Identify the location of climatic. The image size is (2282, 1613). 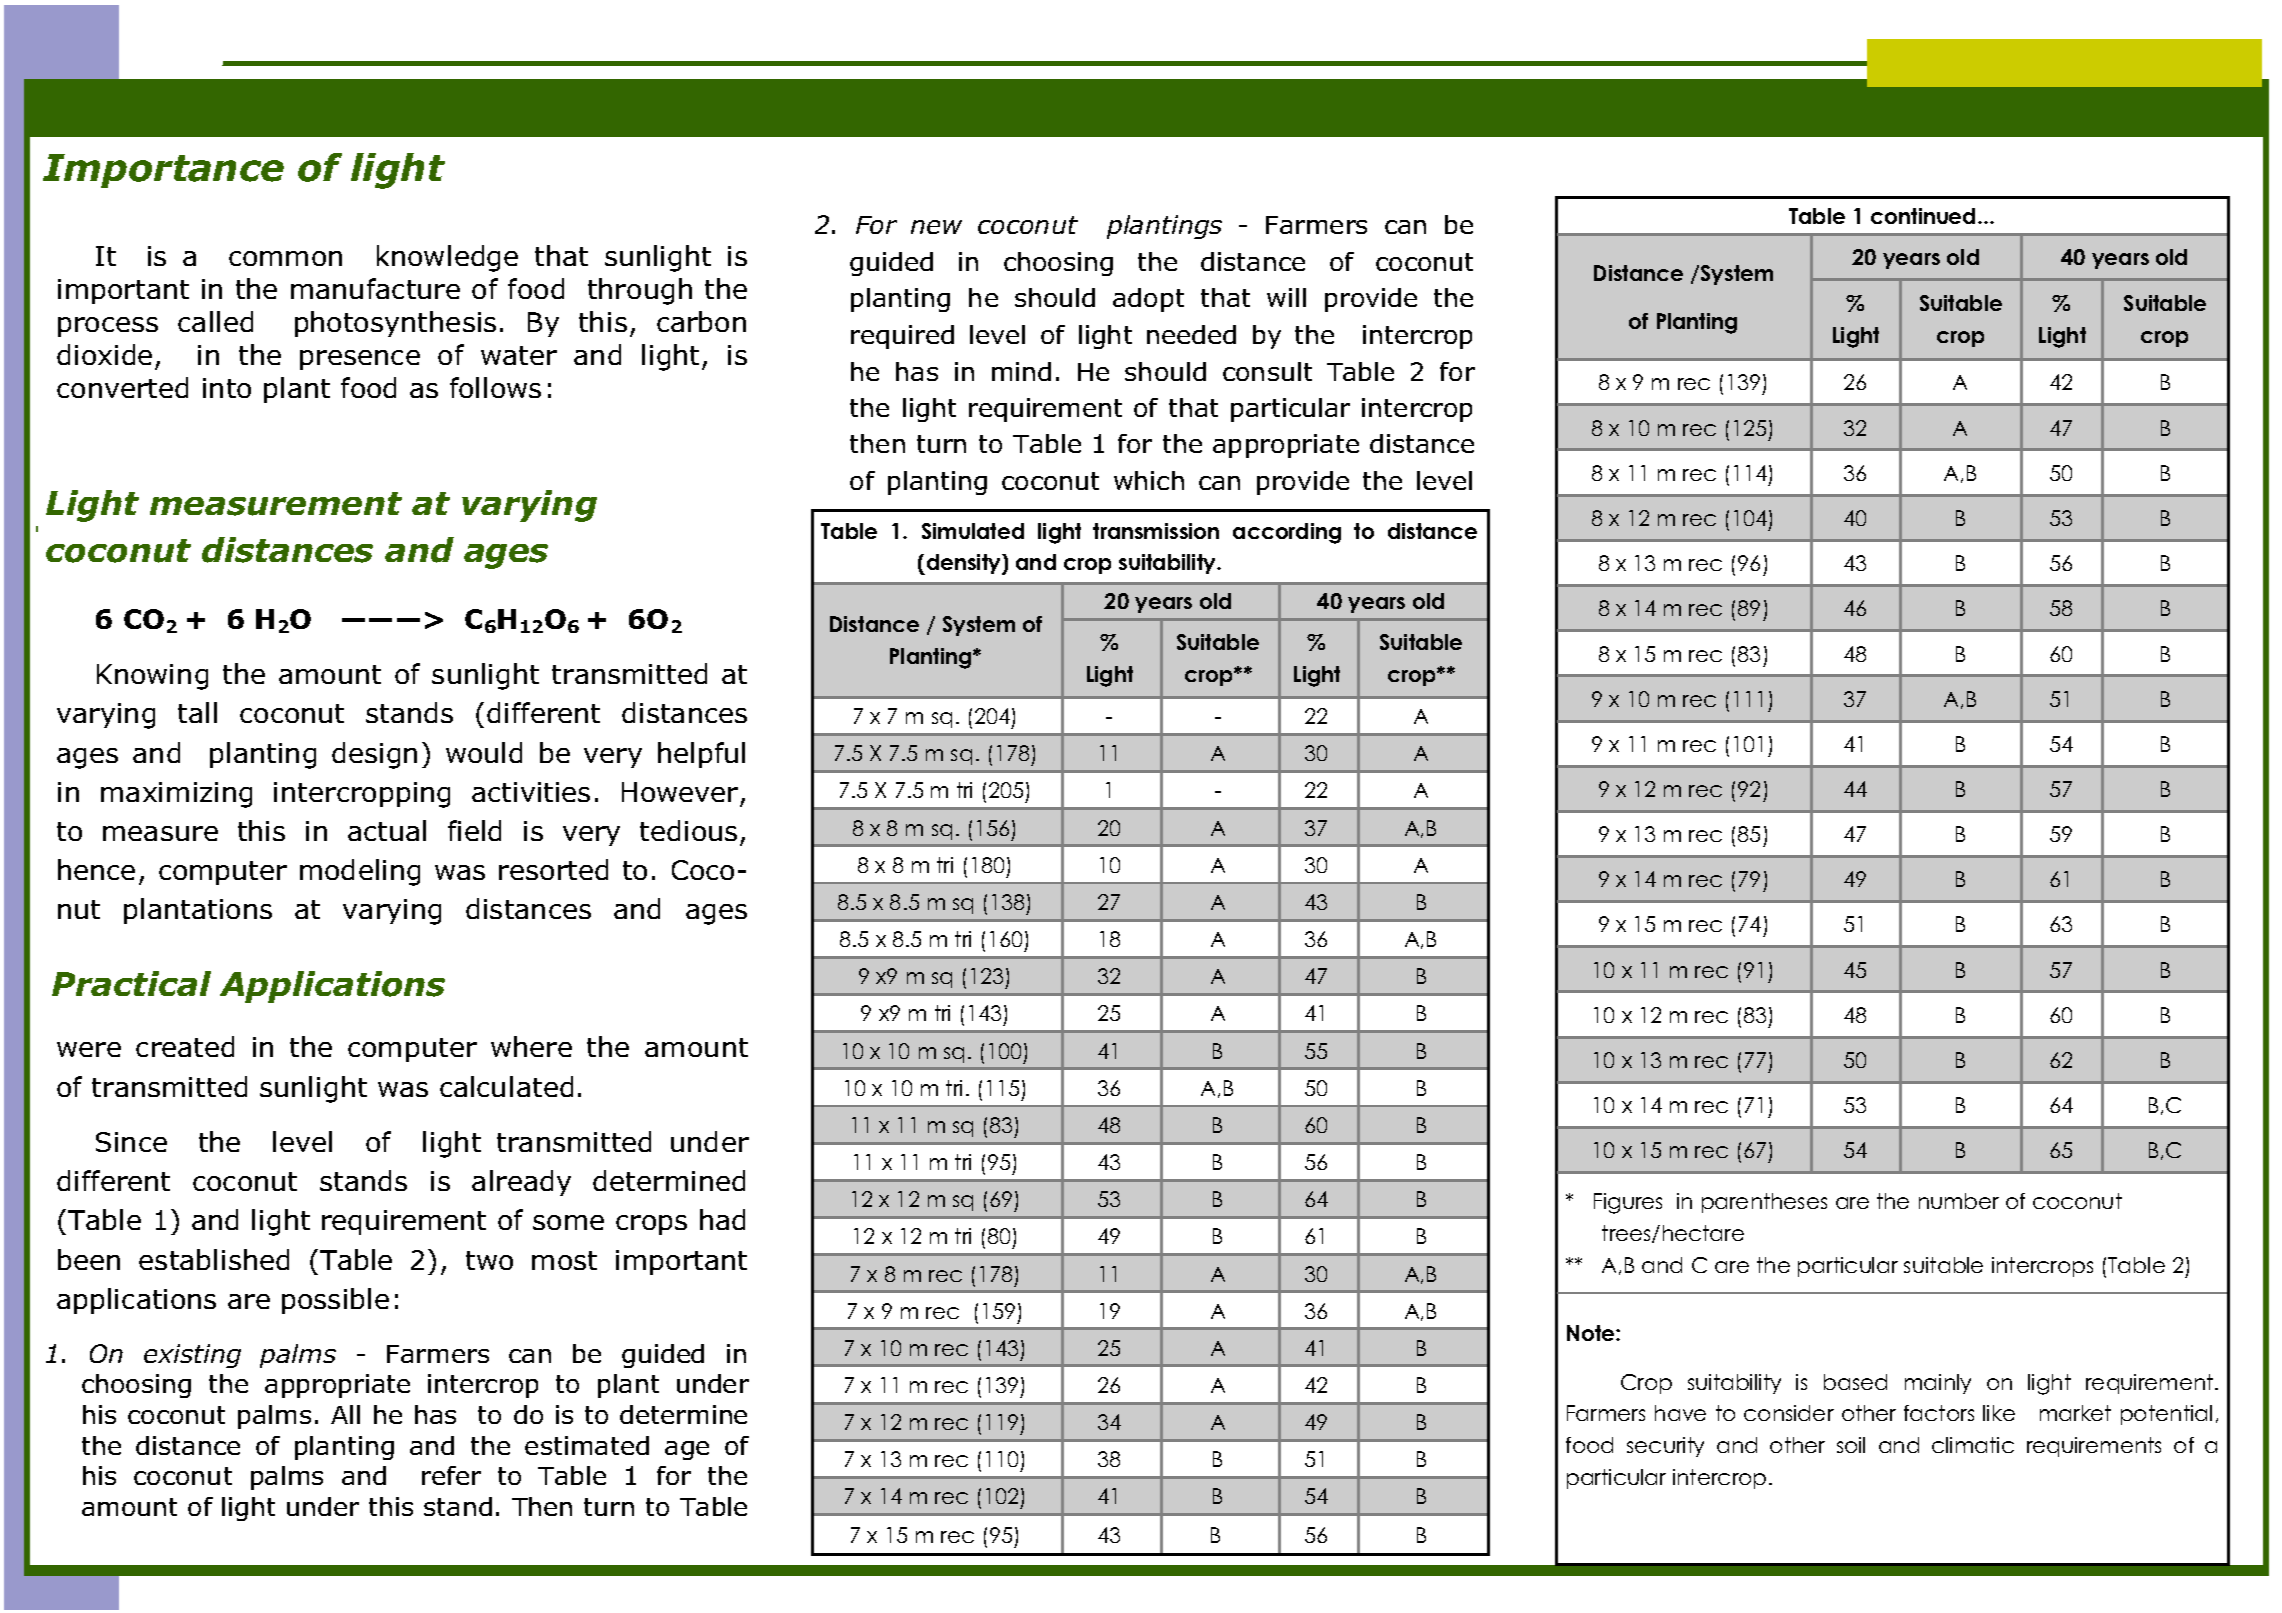
(1973, 1445).
